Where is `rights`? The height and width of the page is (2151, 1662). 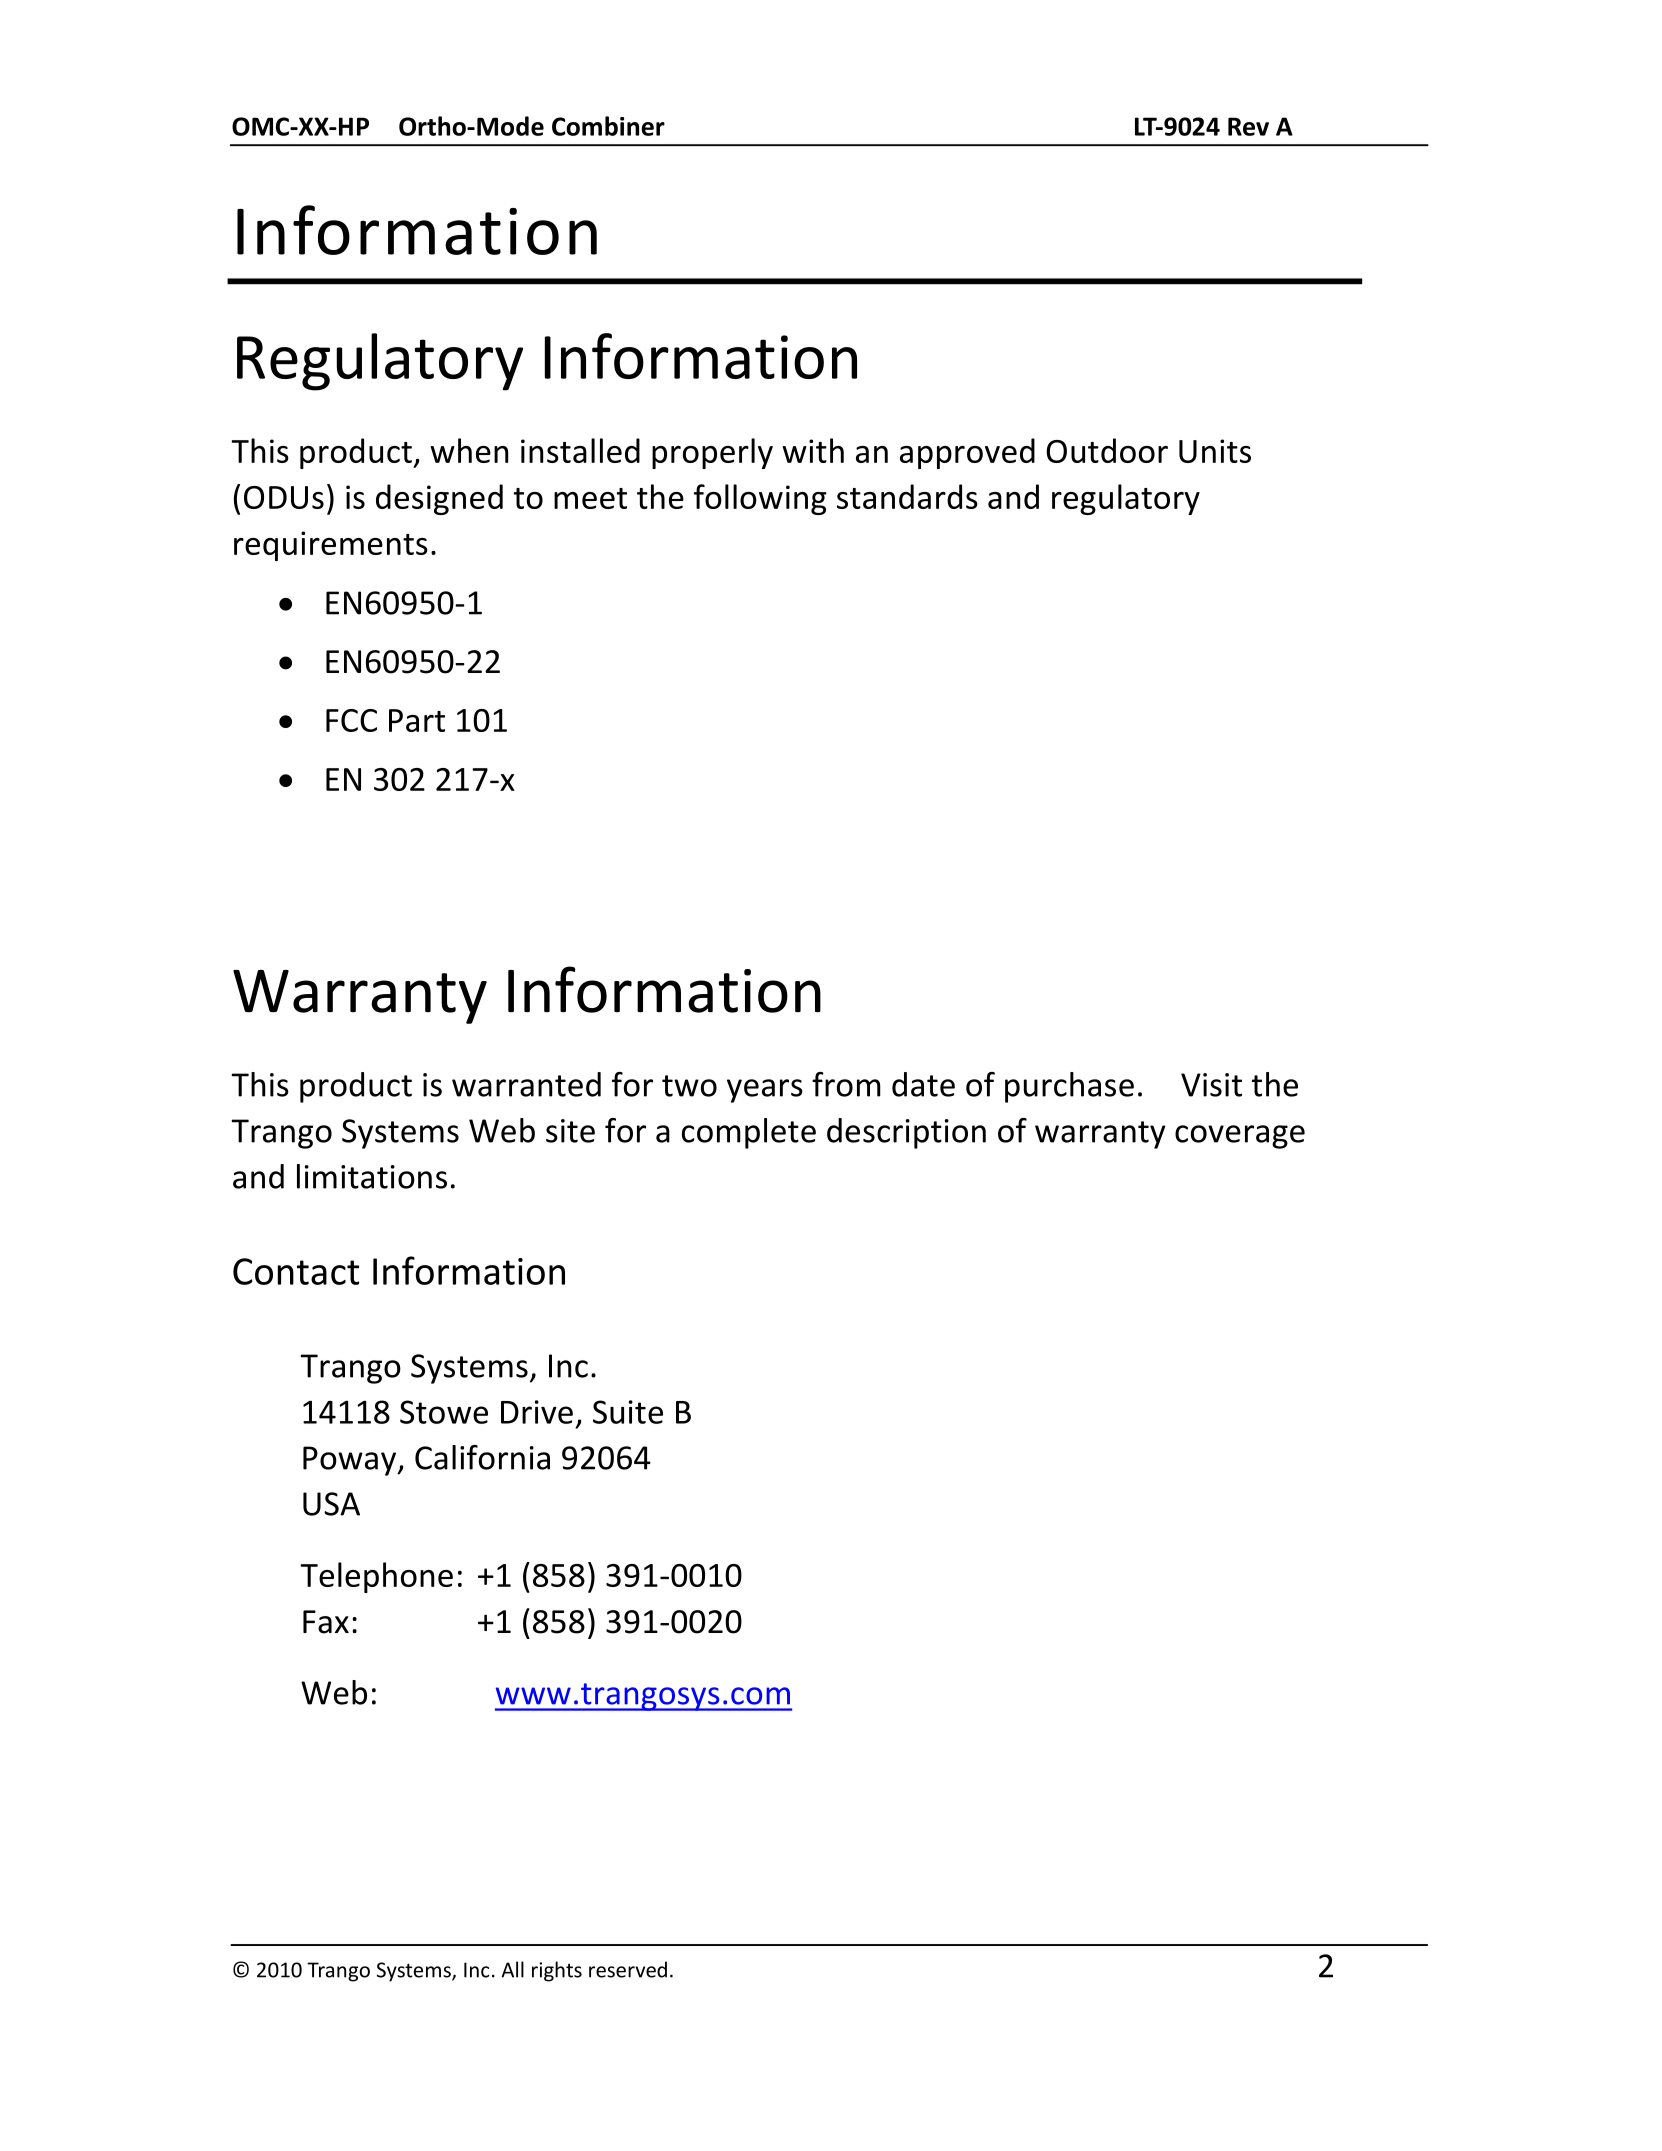 rights is located at coordinates (557, 1971).
